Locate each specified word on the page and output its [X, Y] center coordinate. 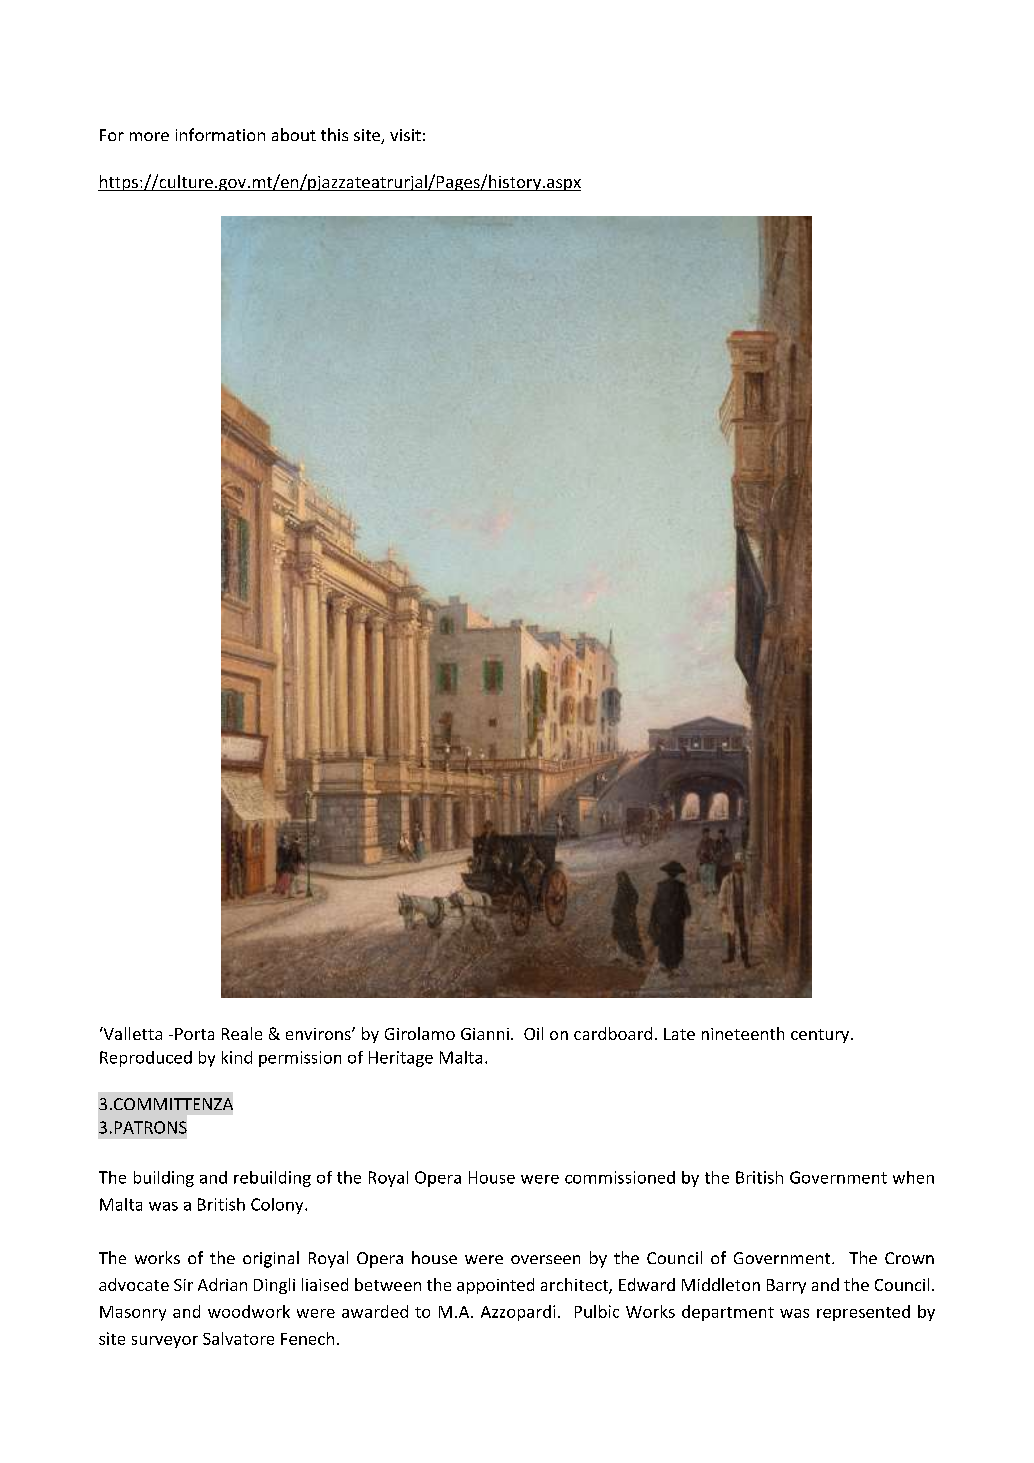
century [821, 1036]
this [334, 134]
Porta [194, 1034]
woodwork [249, 1311]
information [220, 134]
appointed [495, 1286]
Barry [786, 1286]
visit [405, 135]
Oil [533, 1033]
